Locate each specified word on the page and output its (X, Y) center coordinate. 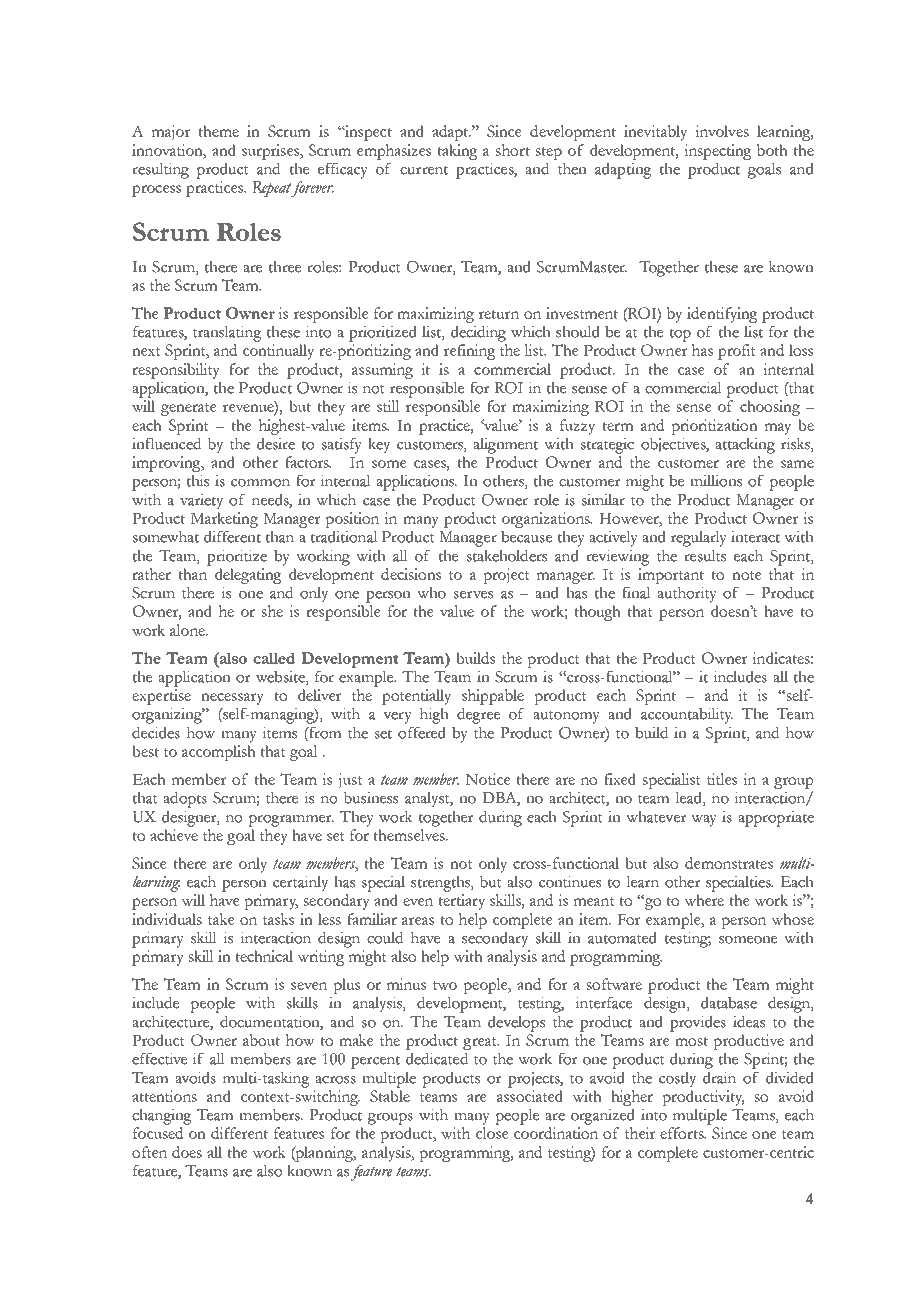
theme (218, 131)
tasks (278, 919)
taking (457, 152)
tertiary (461, 902)
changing (162, 1117)
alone (188, 630)
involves (722, 131)
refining (470, 352)
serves (473, 595)
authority (687, 595)
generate (188, 409)
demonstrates (729, 863)
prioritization (714, 427)
